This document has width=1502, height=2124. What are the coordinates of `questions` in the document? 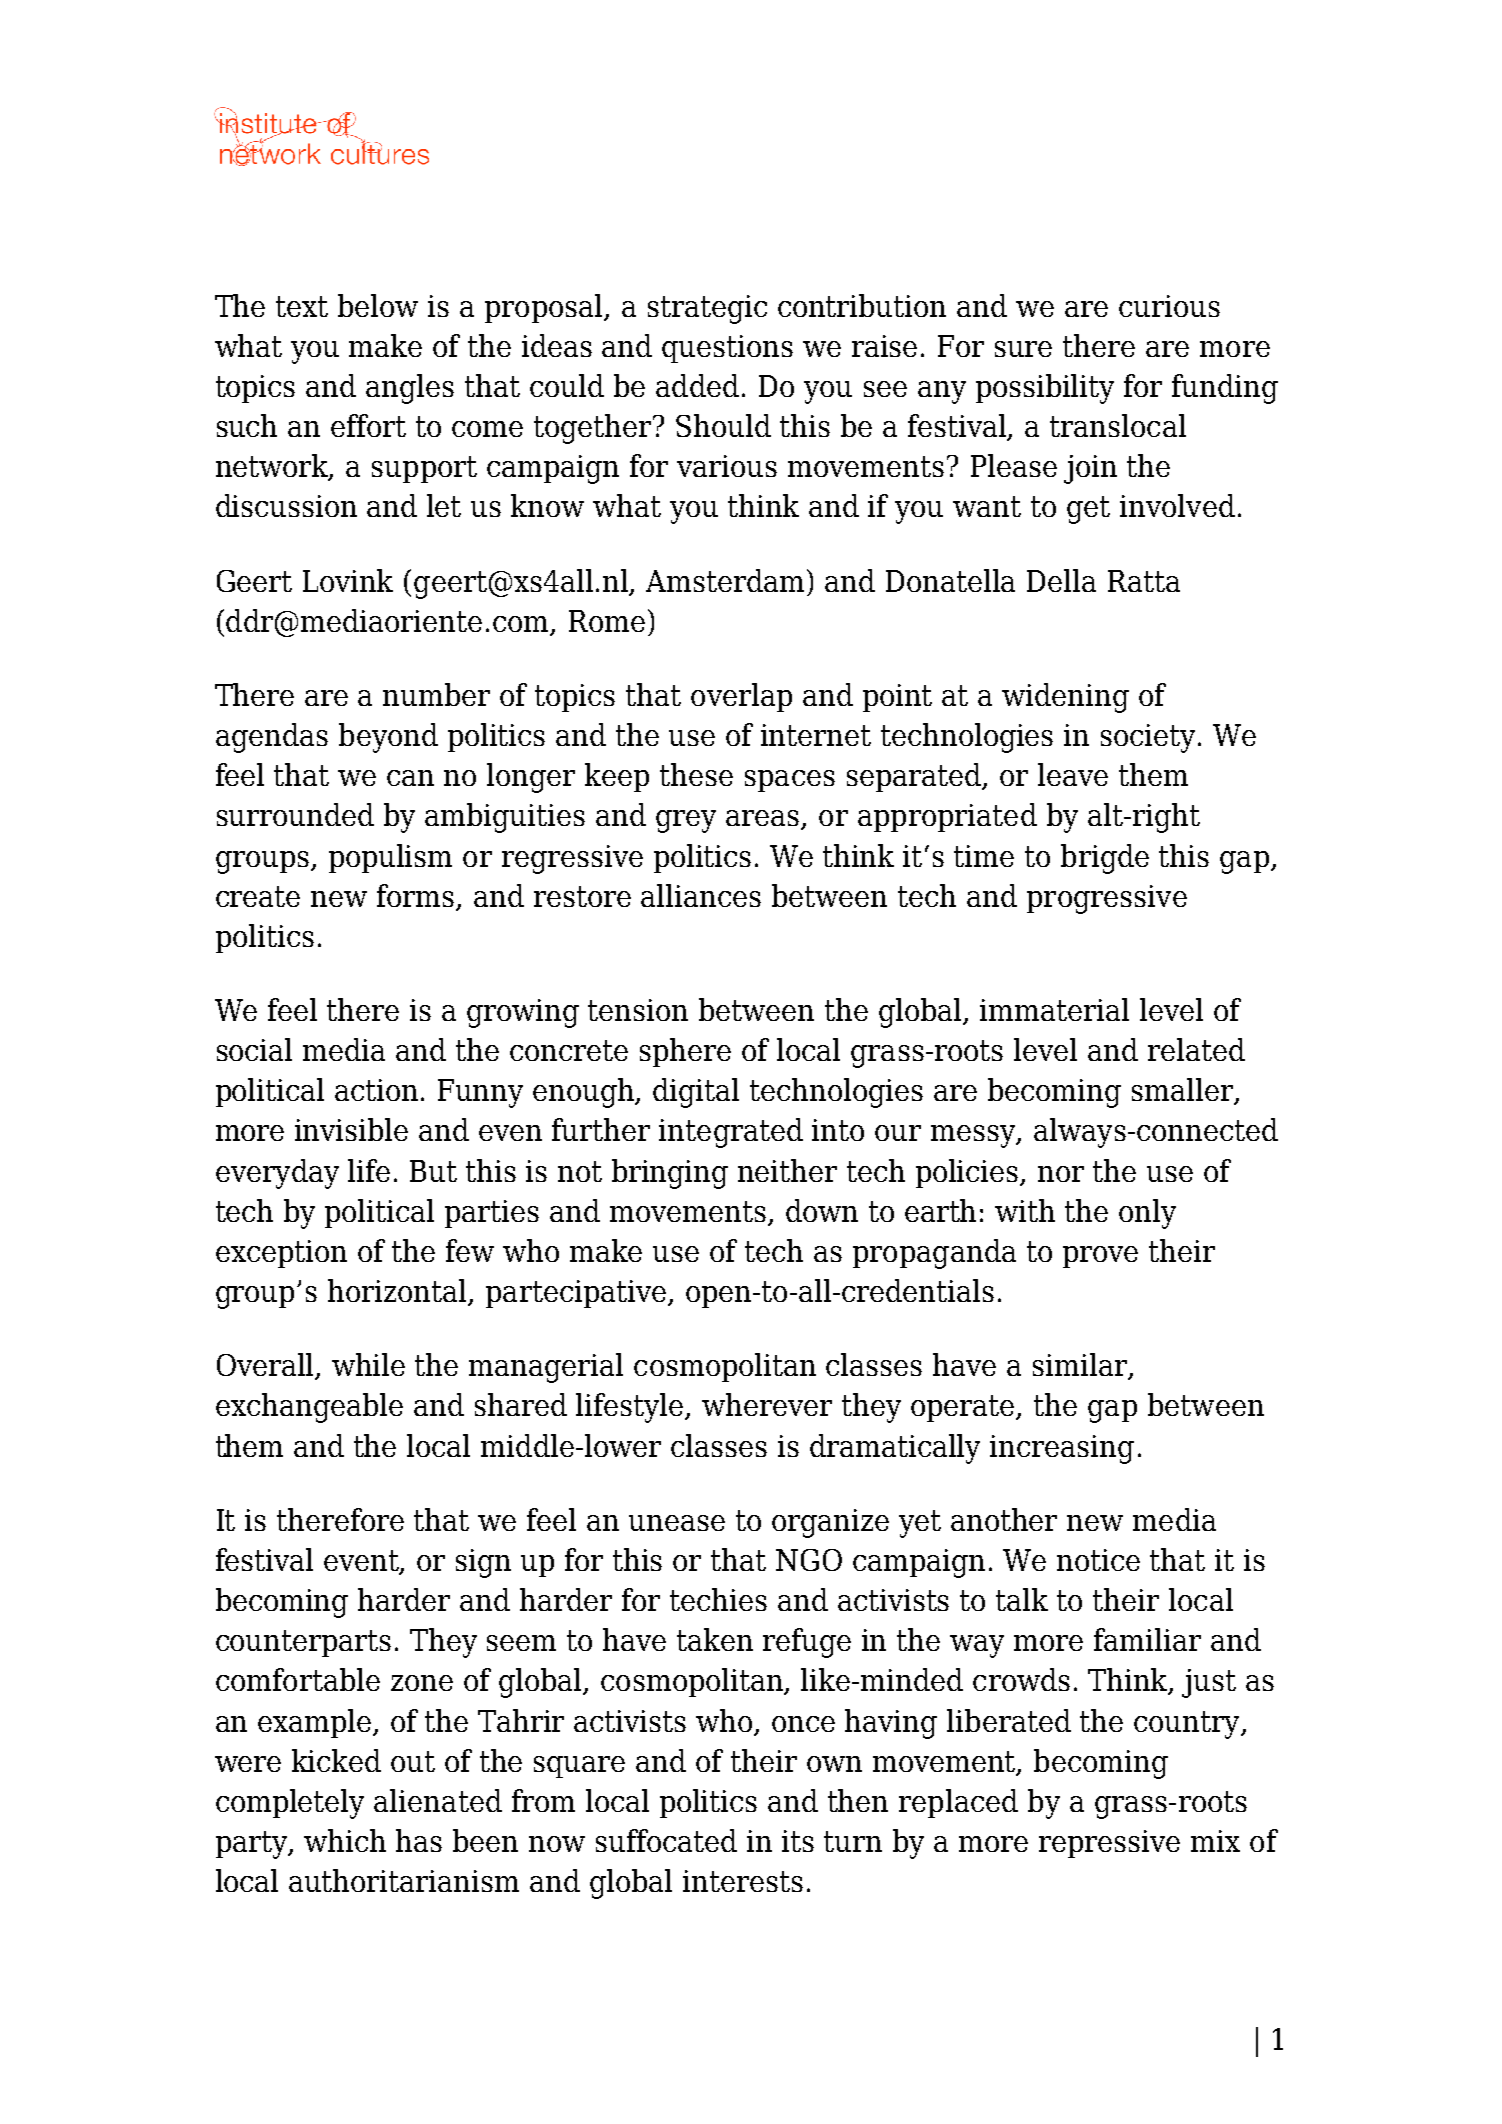 It's located at (727, 349).
